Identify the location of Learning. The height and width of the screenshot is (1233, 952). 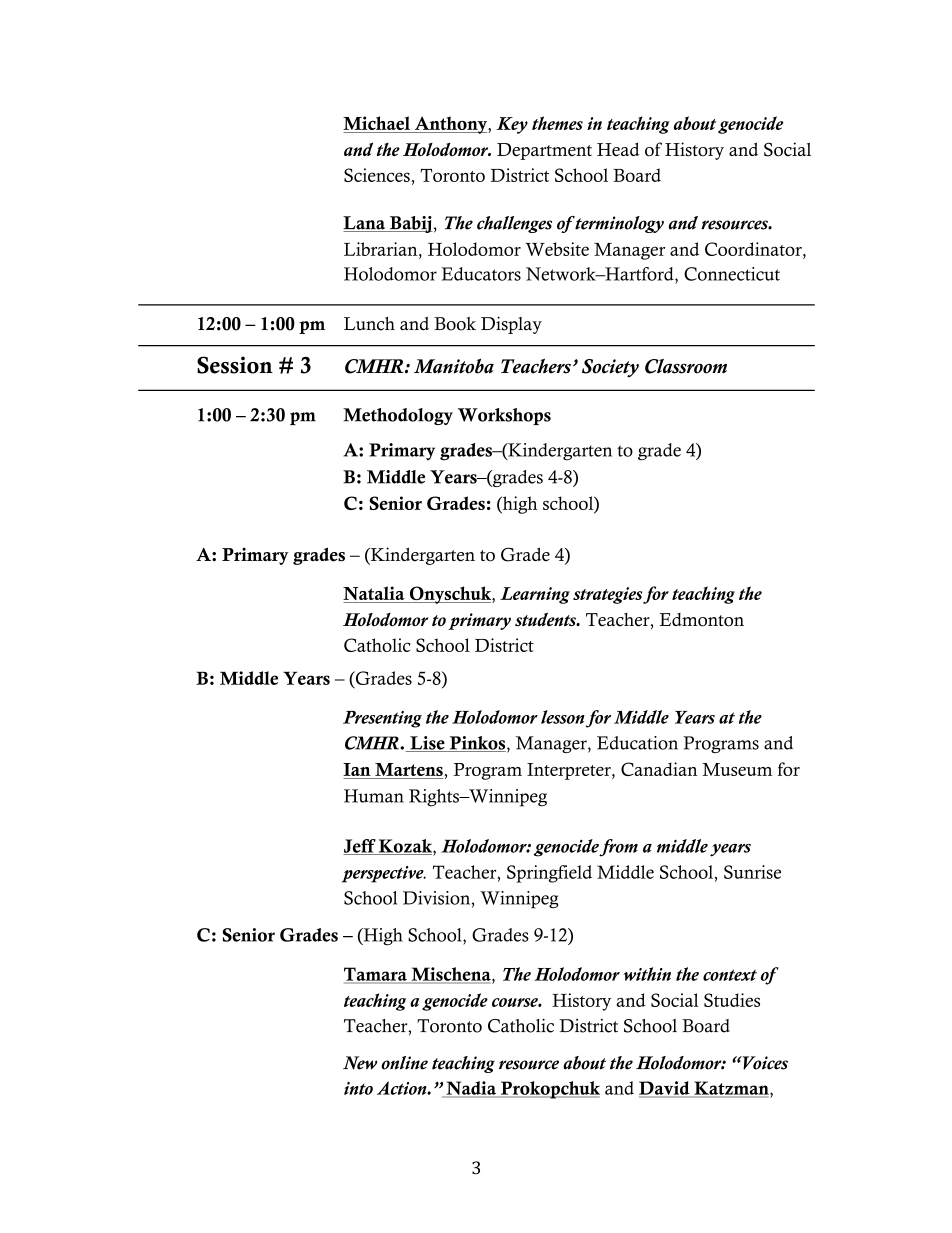
(535, 595).
